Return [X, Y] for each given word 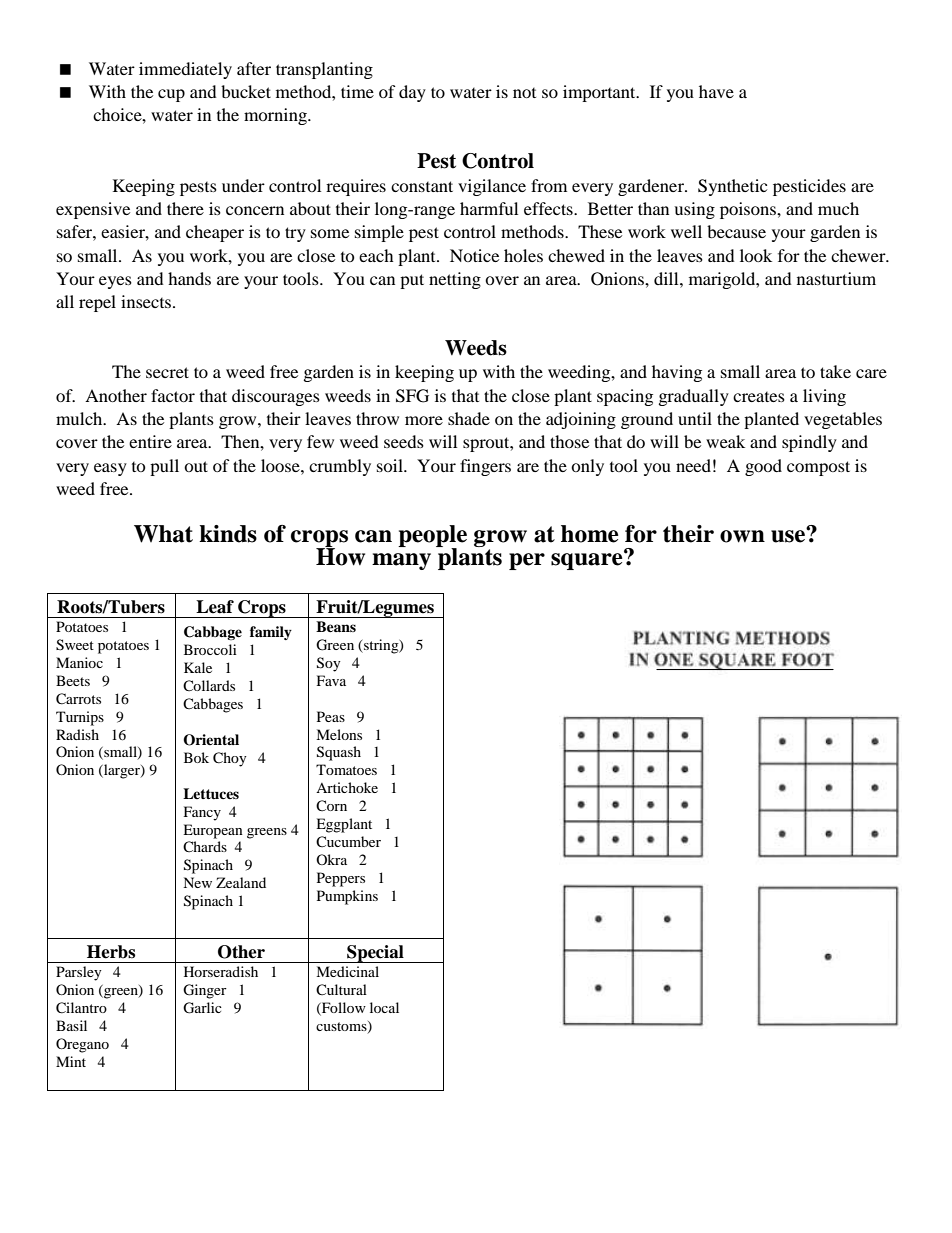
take [835, 371]
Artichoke [347, 787]
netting [455, 280]
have [716, 91]
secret [167, 372]
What [163, 534]
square [588, 560]
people [432, 537]
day [412, 93]
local [384, 1007]
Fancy [202, 813]
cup [171, 95]
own [742, 536]
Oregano [82, 1045]
